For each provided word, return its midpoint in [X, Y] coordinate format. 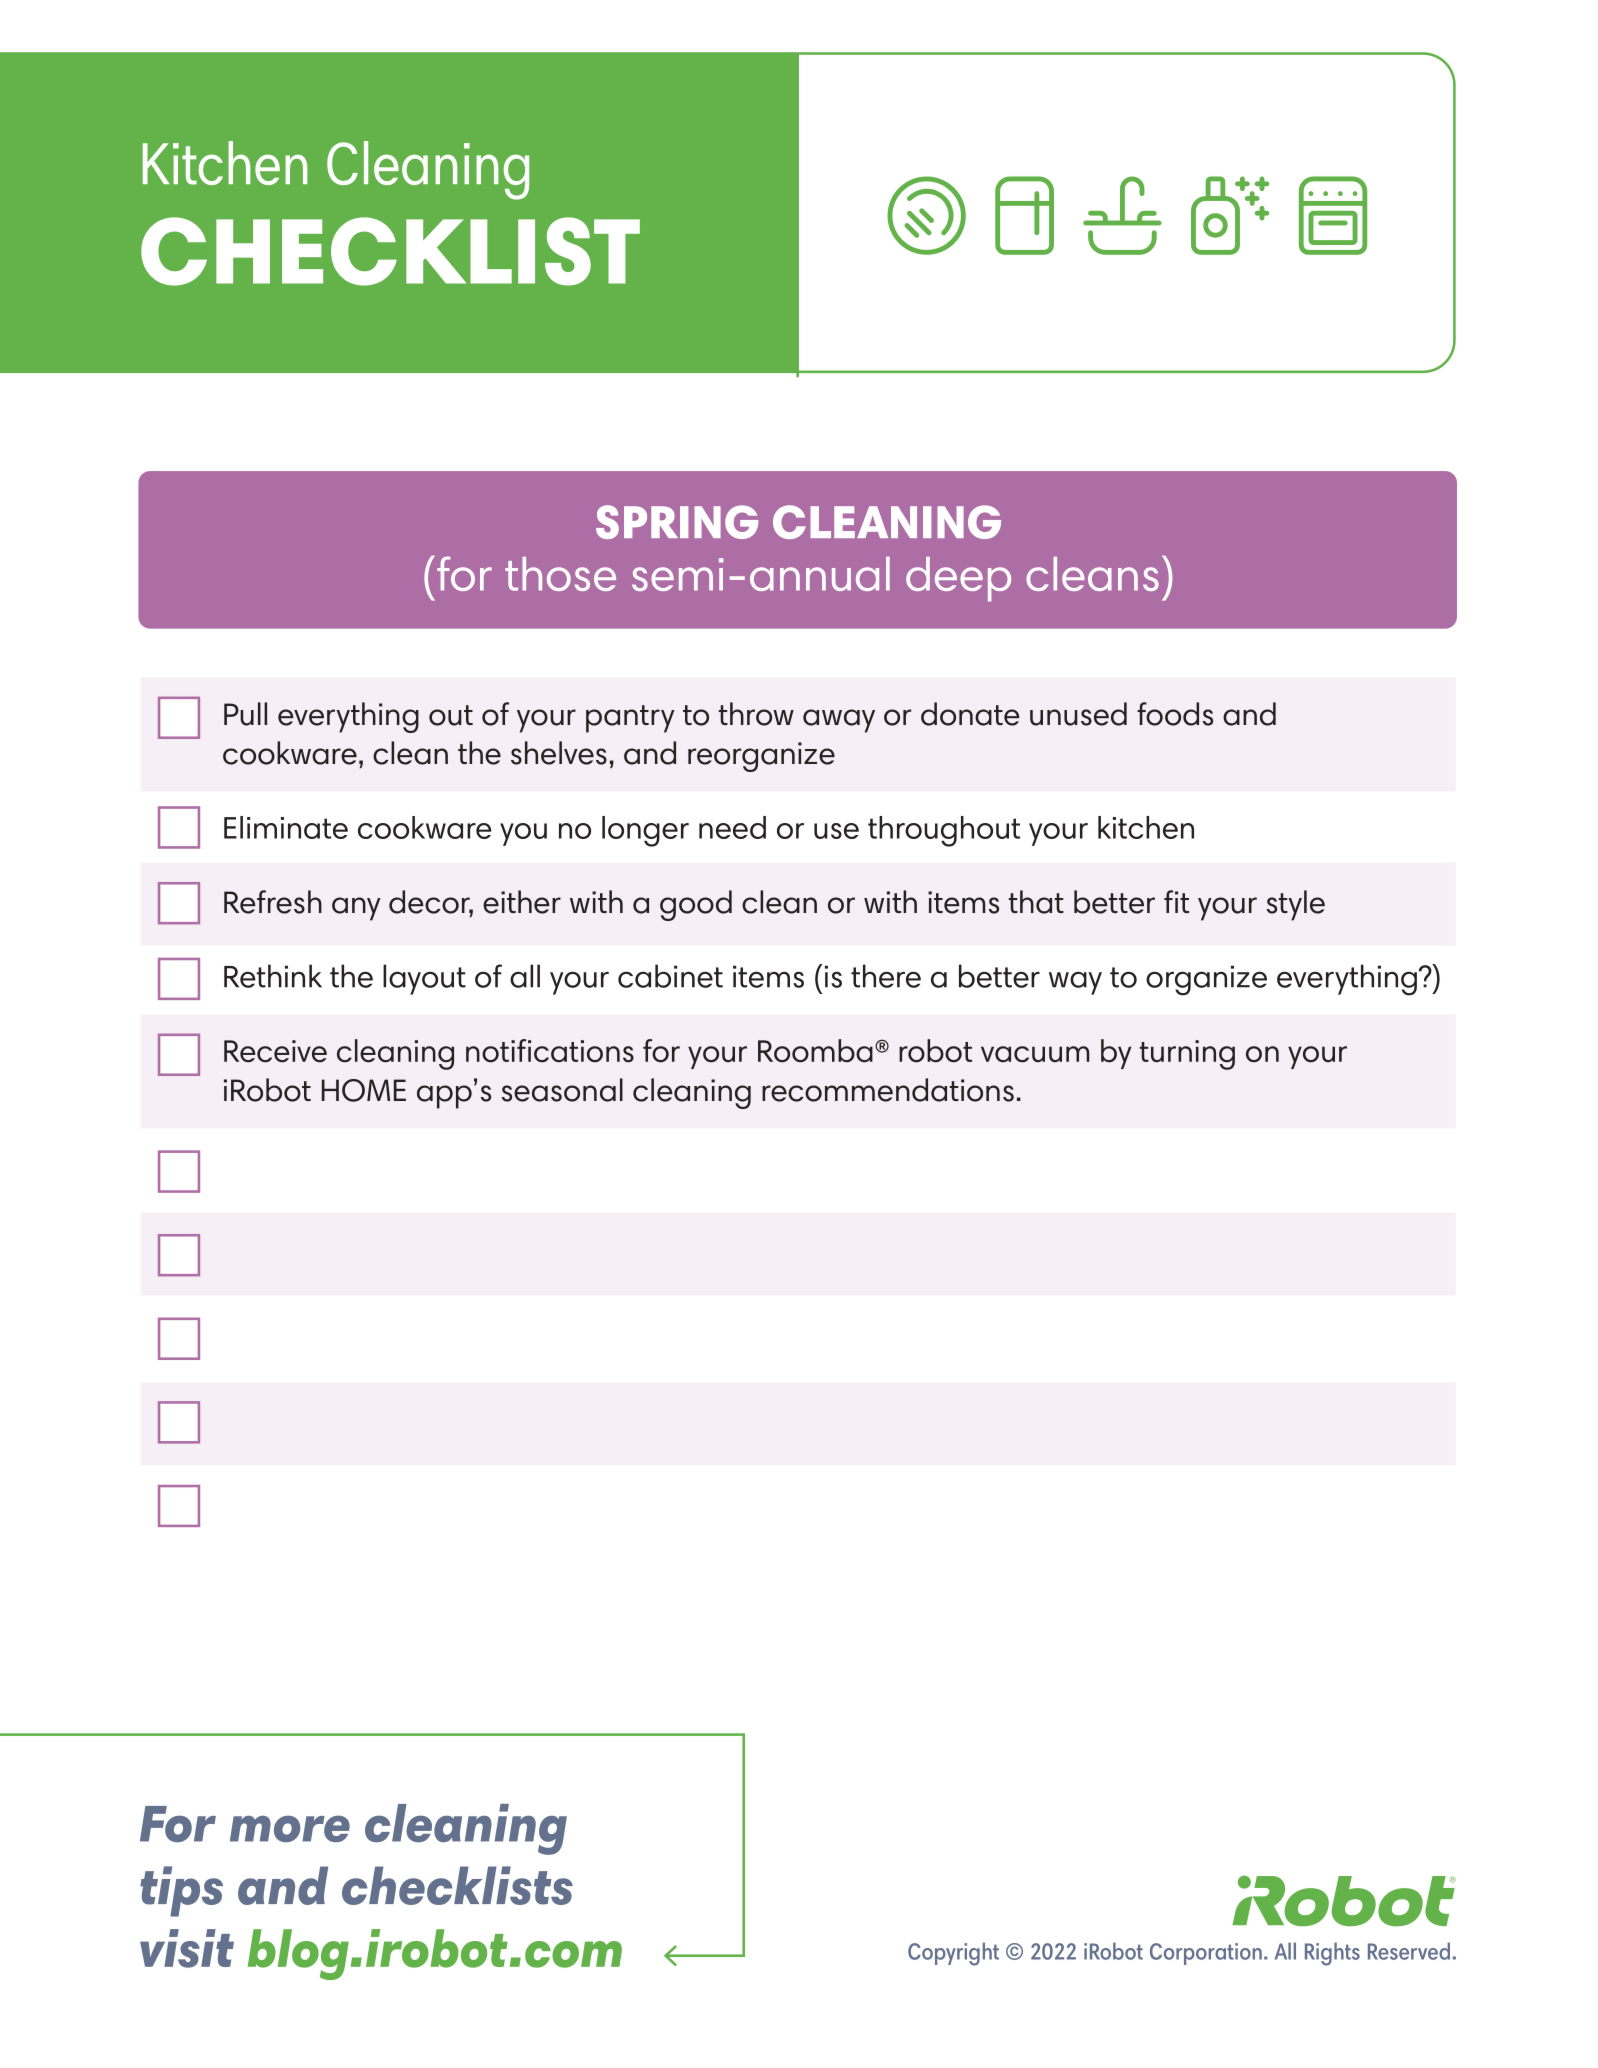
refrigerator [1024, 215]
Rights [1332, 1954]
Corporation [1206, 1954]
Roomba [815, 1051]
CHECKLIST [390, 251]
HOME [364, 1090]
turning [1187, 1055]
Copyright [953, 1954]
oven [1333, 215]
